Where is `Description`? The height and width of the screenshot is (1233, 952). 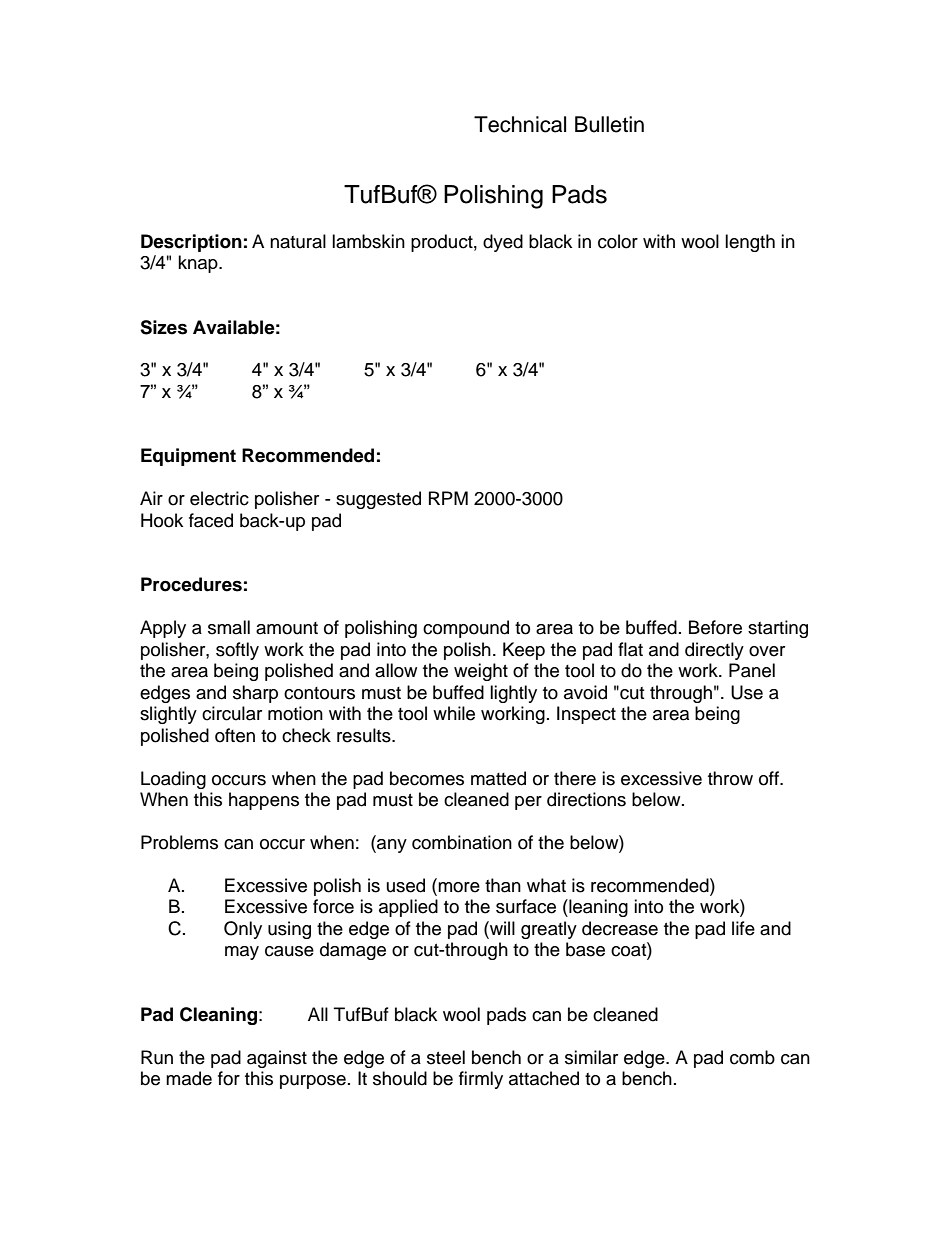
Description is located at coordinates (191, 243).
